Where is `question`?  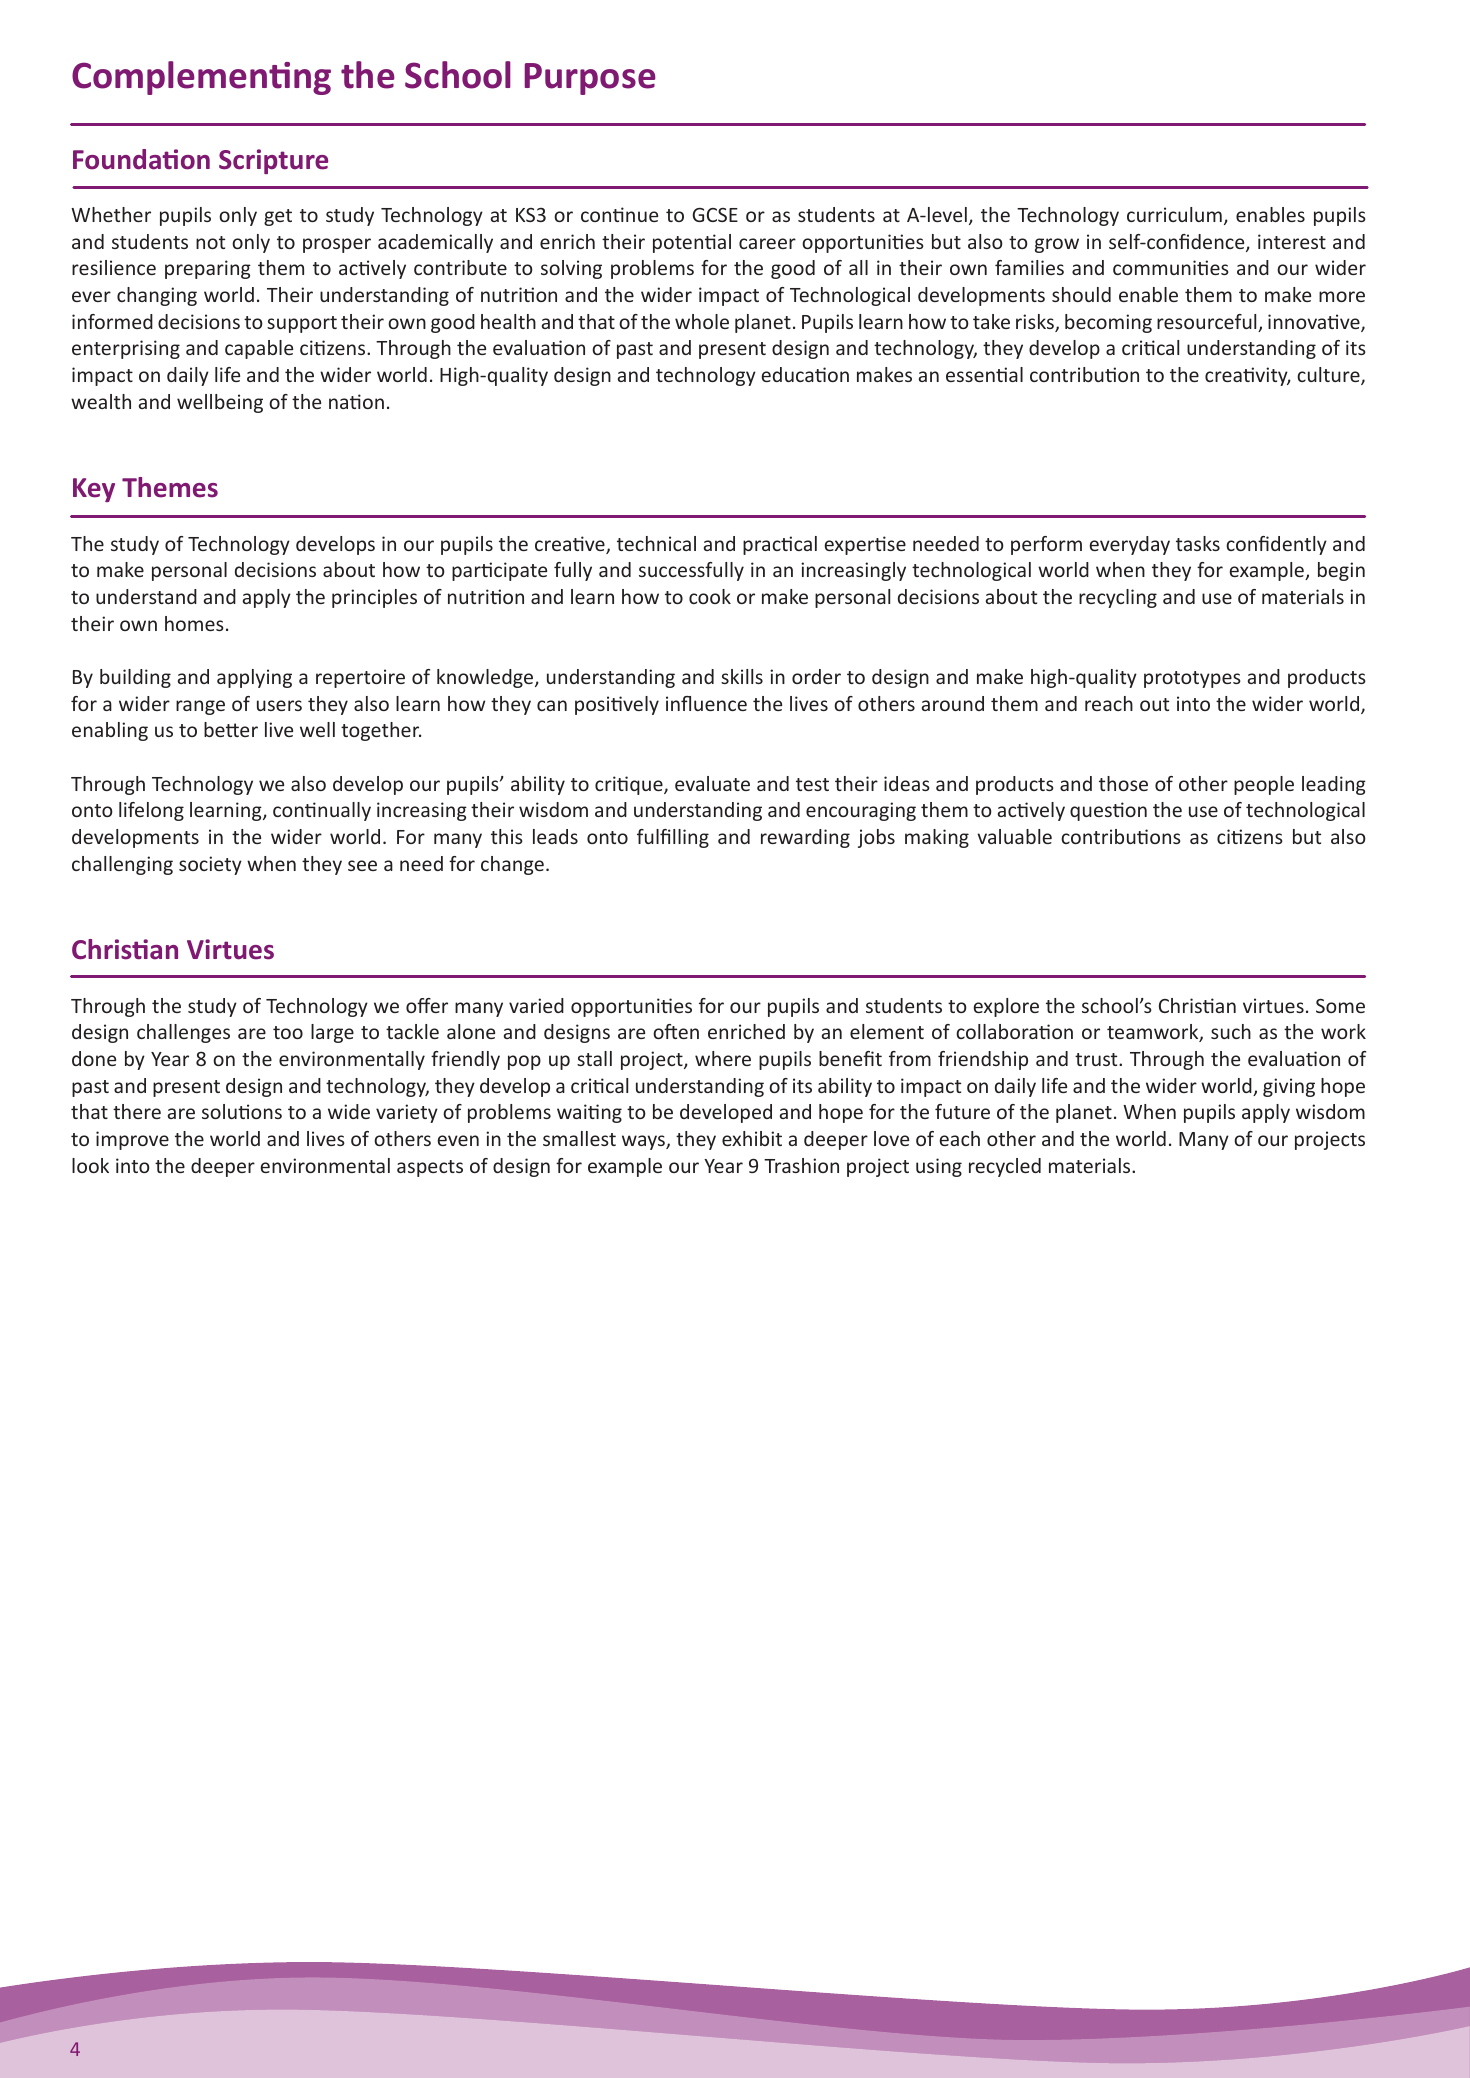
question is located at coordinates (1108, 811).
